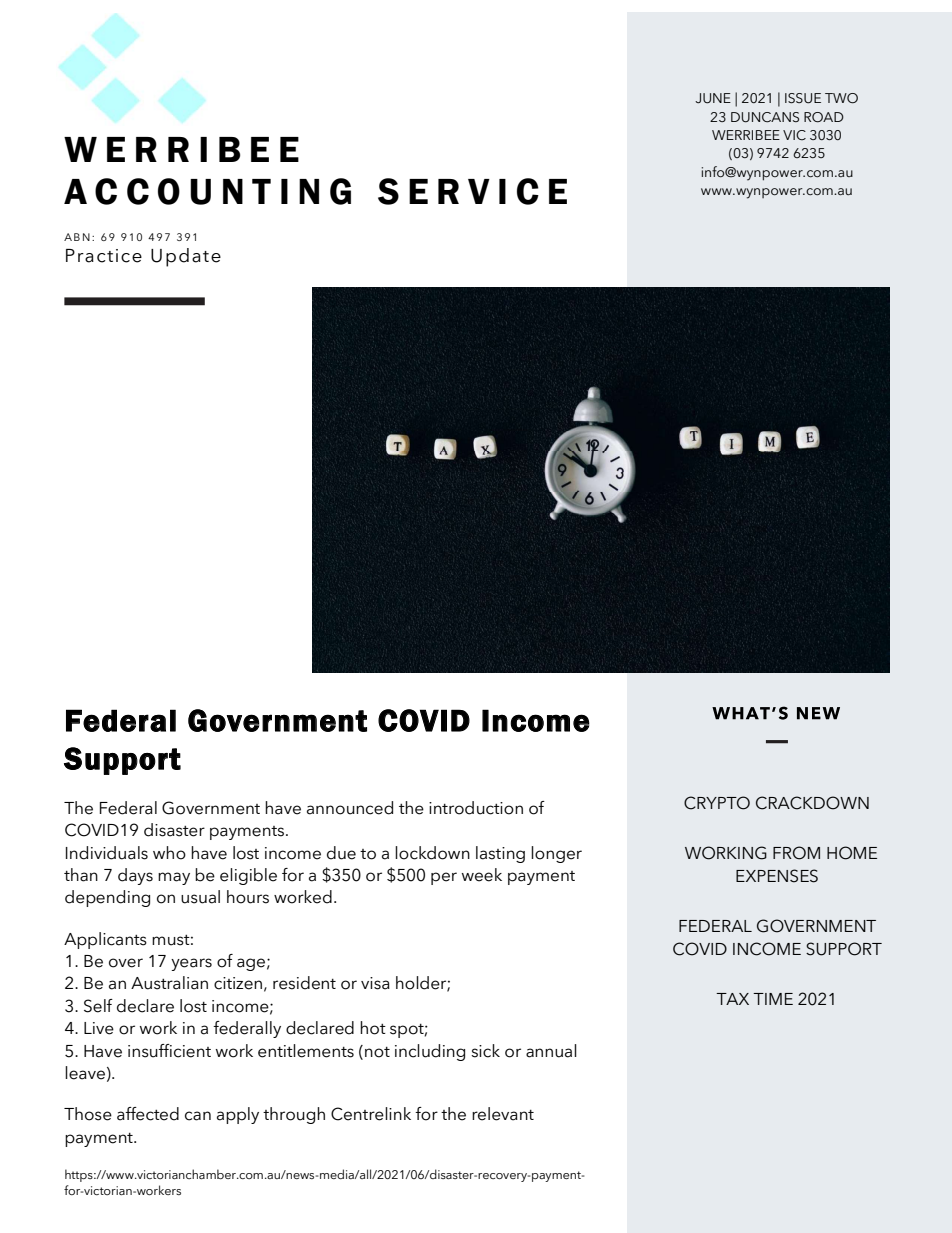 The image size is (952, 1233). Describe the element at coordinates (476, 808) in the screenshot. I see `introduction` at that location.
